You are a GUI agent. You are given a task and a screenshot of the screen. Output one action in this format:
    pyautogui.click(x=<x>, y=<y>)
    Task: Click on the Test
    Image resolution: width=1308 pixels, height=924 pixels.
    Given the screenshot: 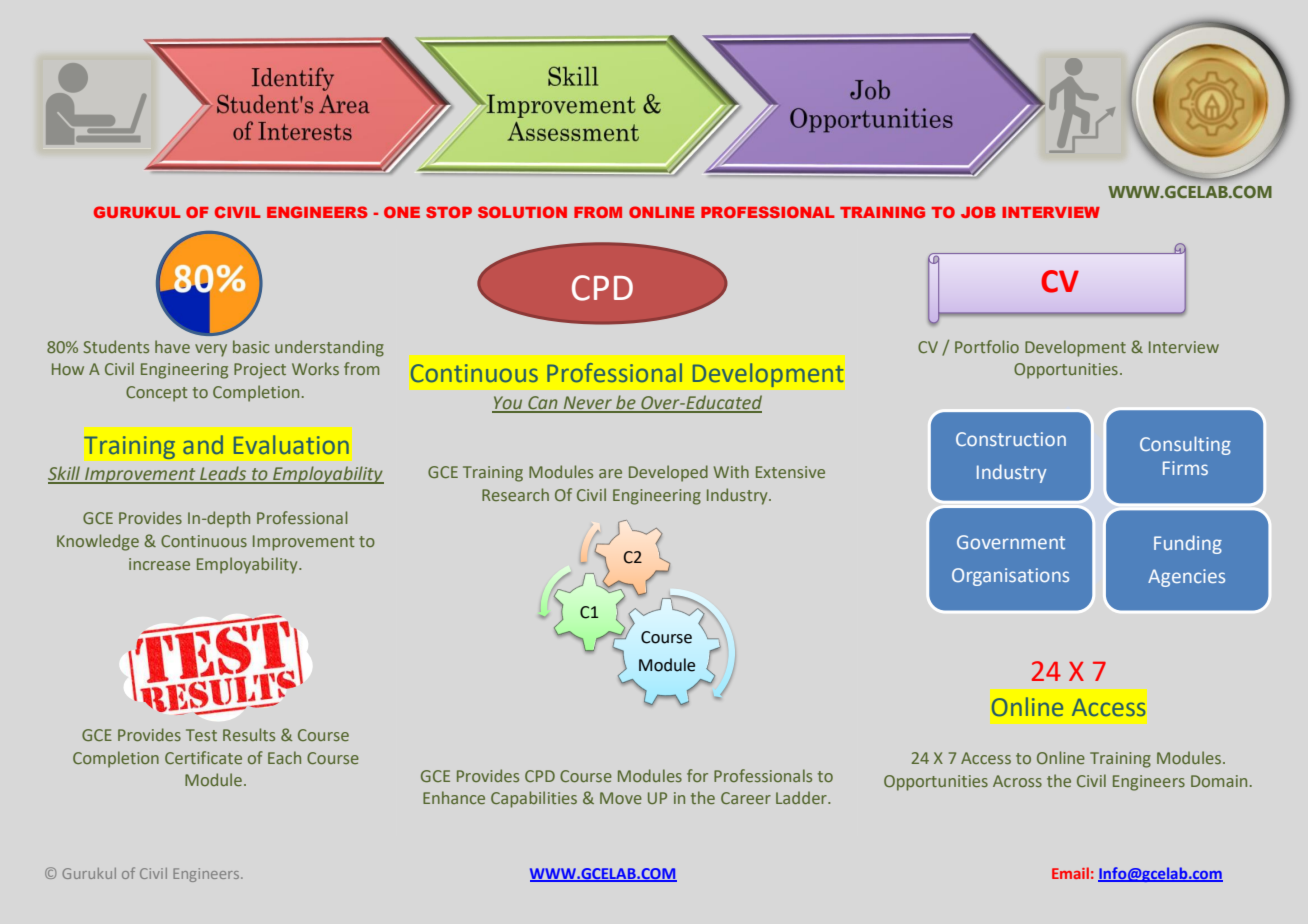 What is the action you would take?
    pyautogui.click(x=201, y=735)
